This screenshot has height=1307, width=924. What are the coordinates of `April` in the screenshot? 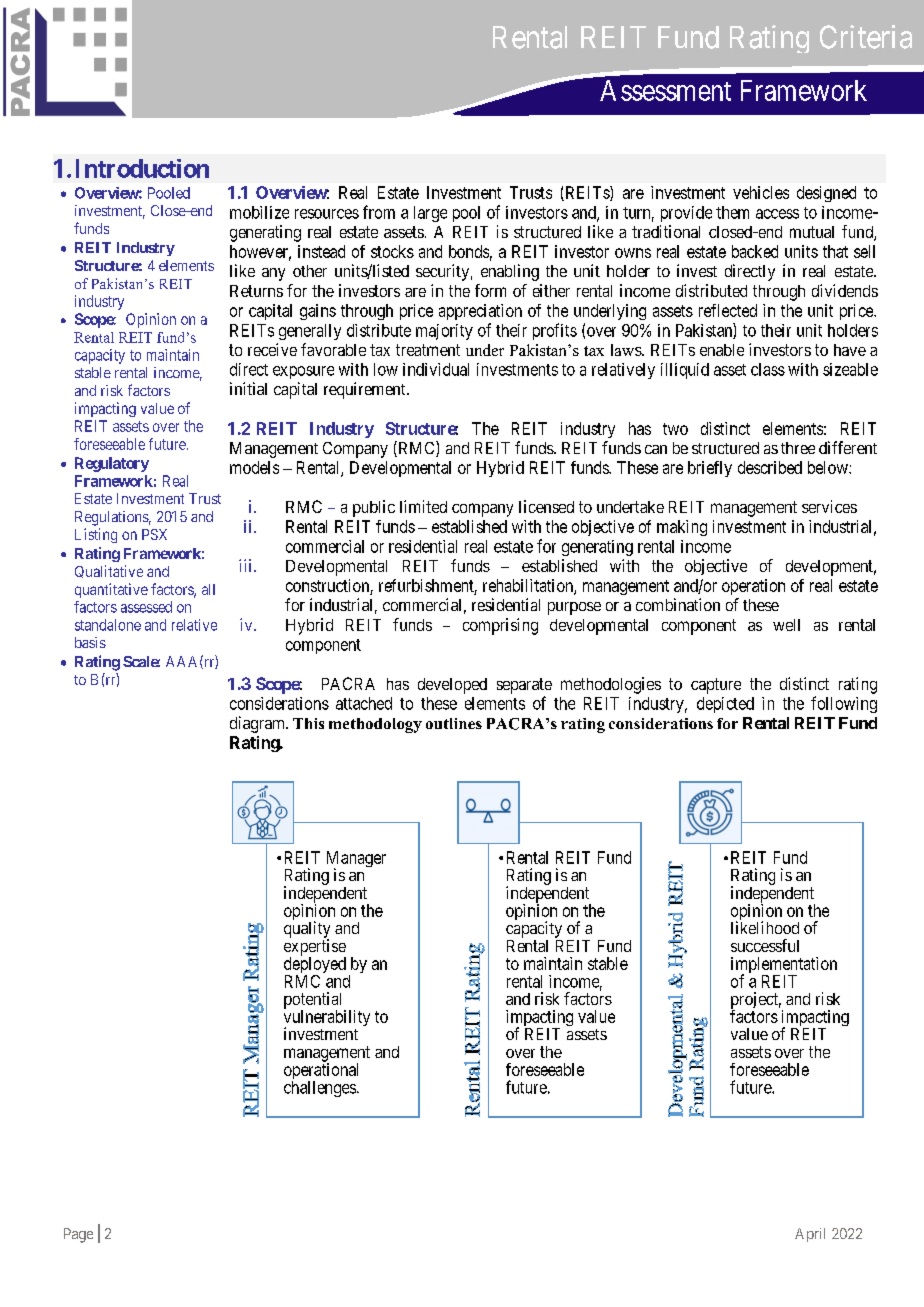 It's located at (810, 1235).
